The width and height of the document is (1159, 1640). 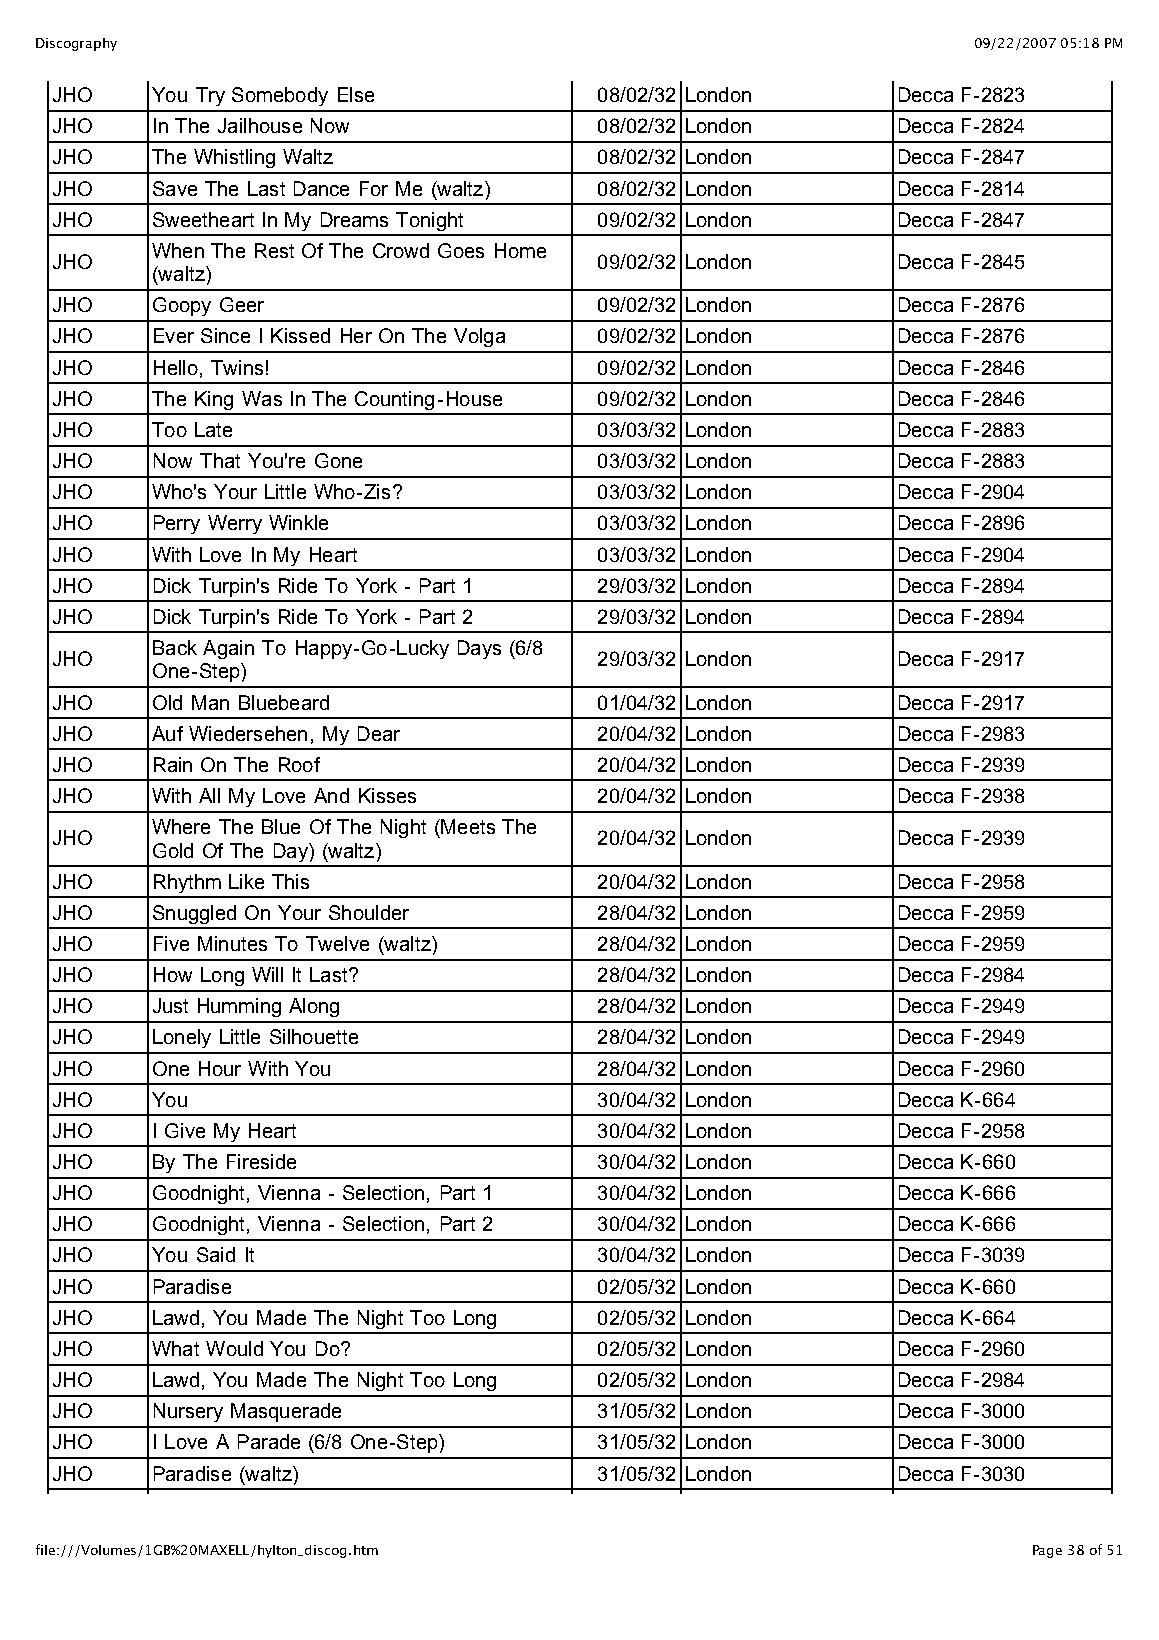 What do you see at coordinates (234, 158) in the document?
I see `Whistling` at bounding box center [234, 158].
